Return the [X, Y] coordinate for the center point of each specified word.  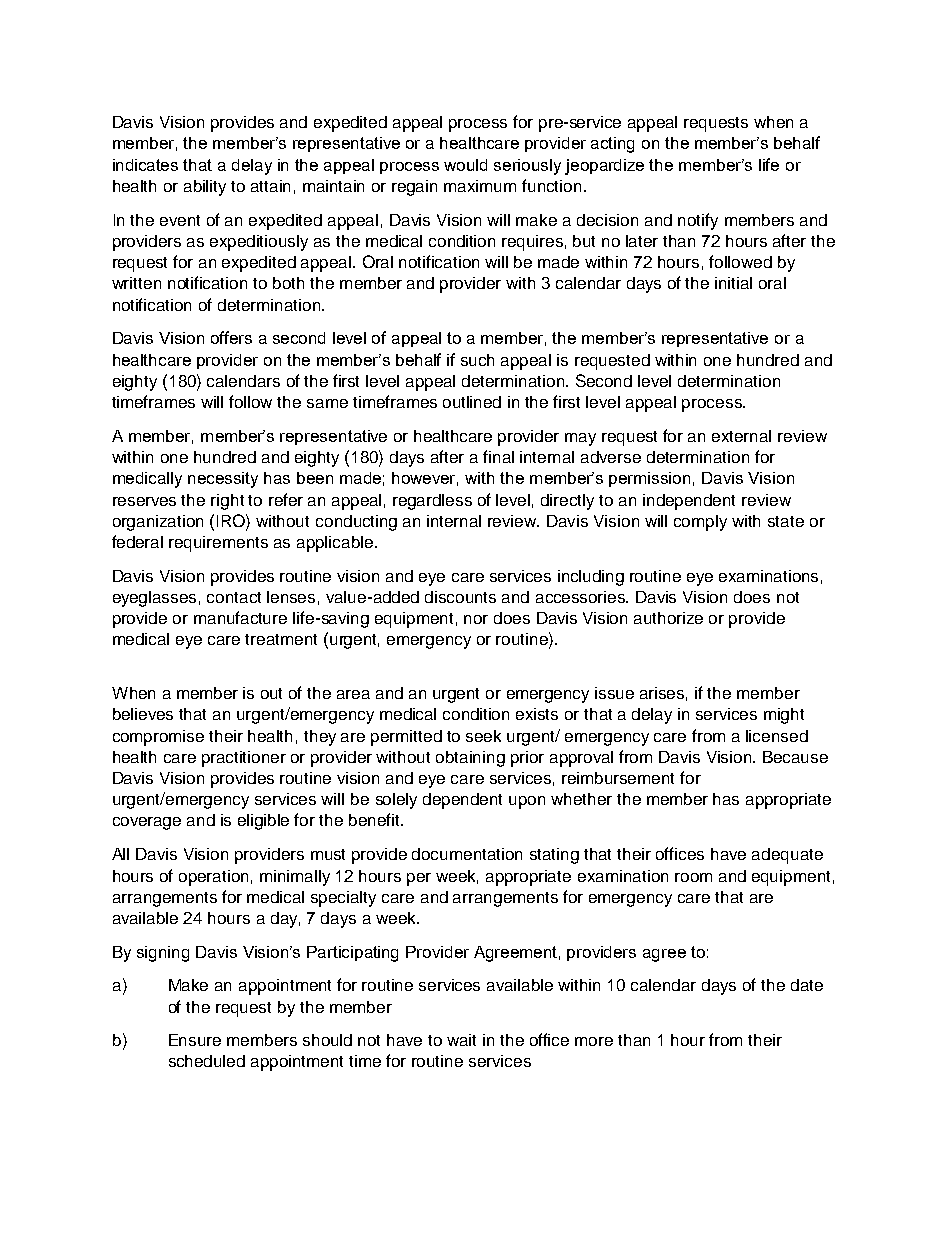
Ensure [195, 1040]
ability [205, 188]
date [807, 985]
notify [698, 221]
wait [461, 1040]
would [465, 165]
